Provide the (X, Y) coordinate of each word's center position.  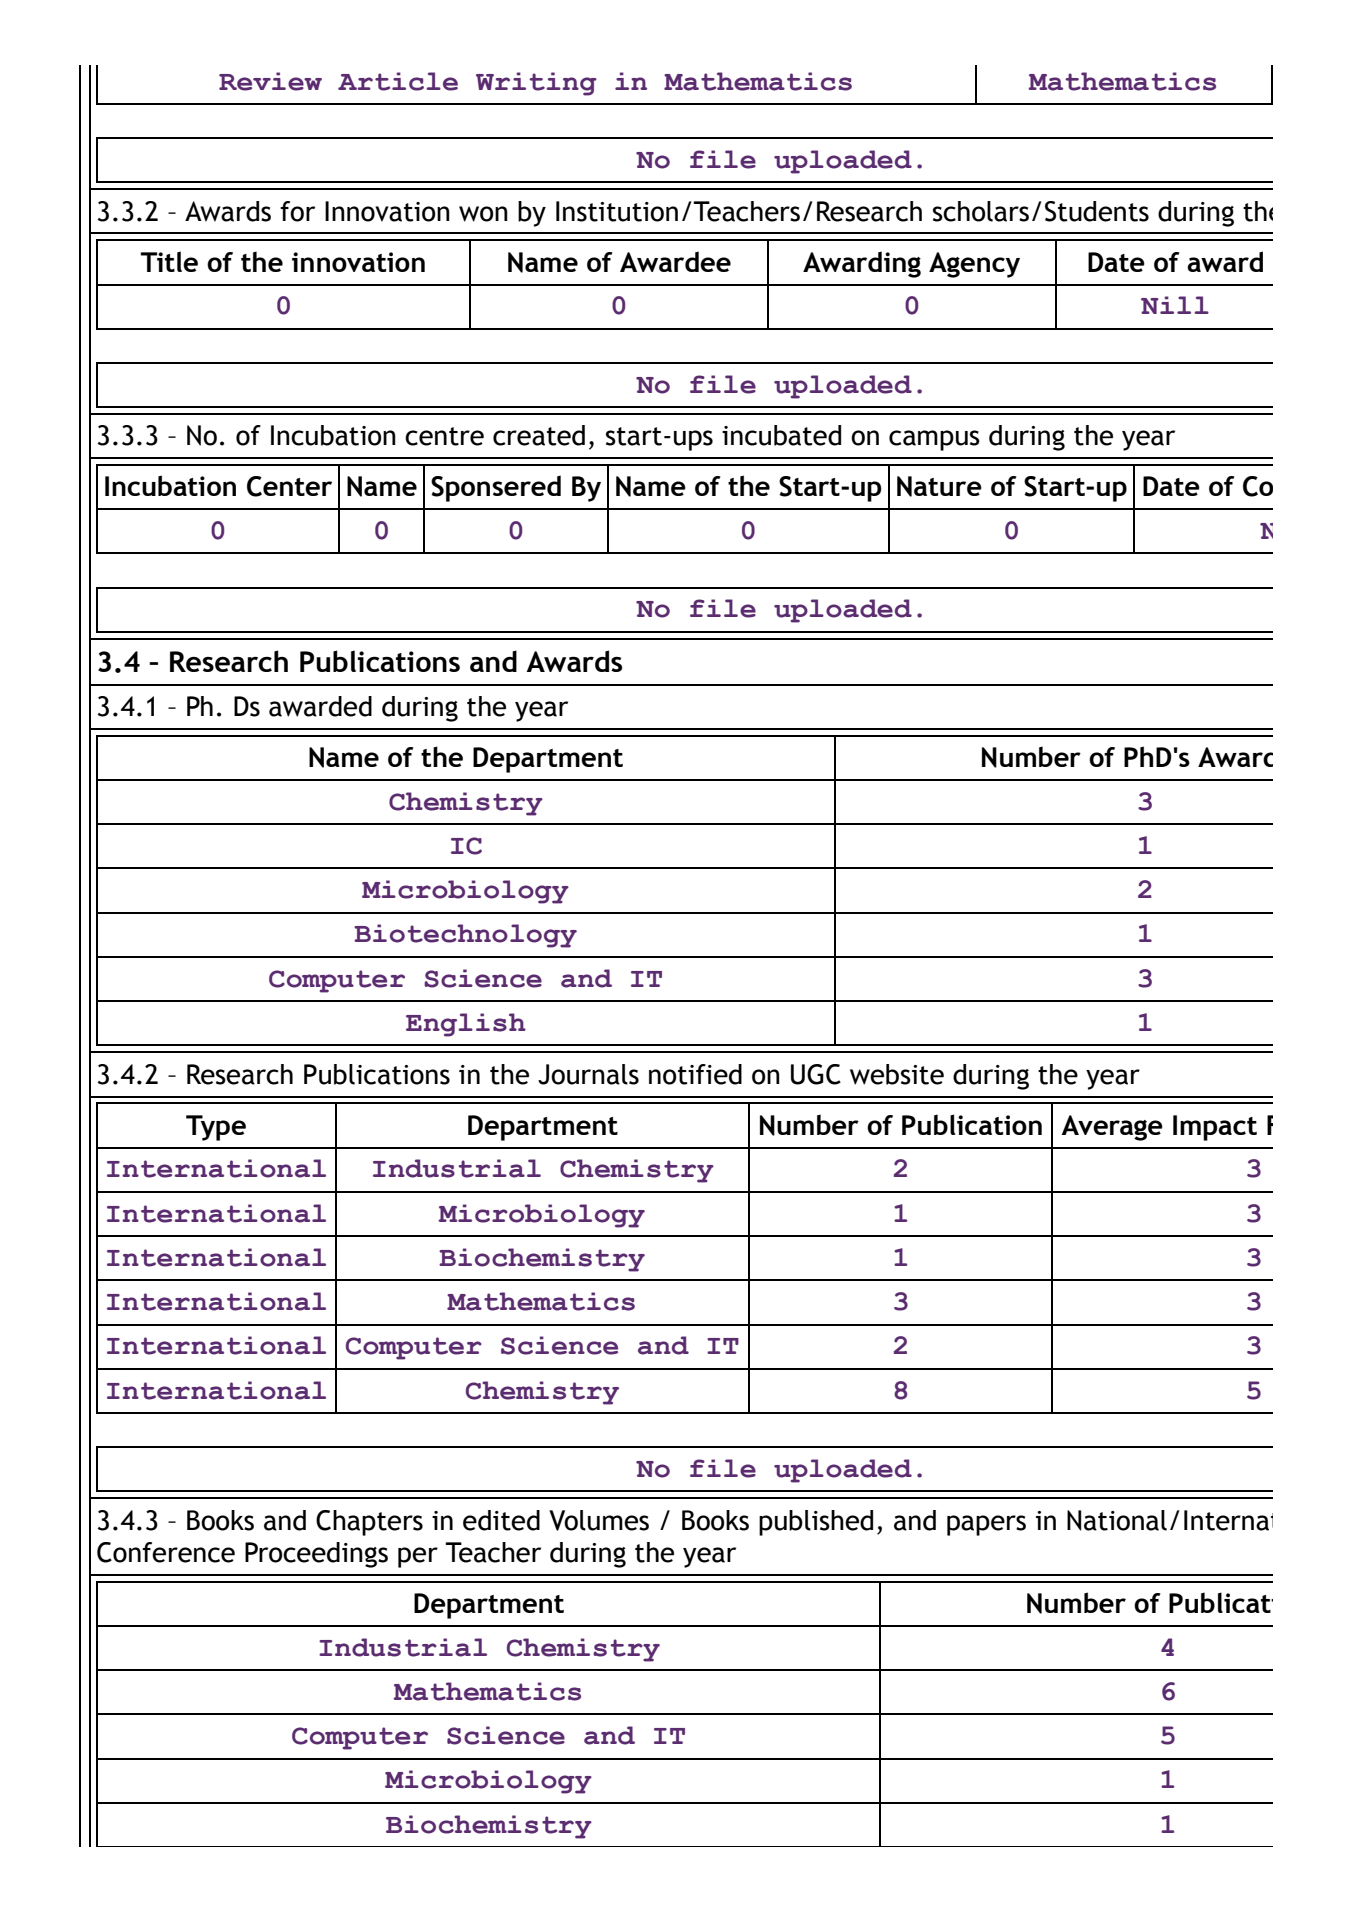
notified (695, 1074)
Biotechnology (465, 936)
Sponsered (496, 488)
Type (216, 1128)
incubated (781, 435)
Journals (588, 1074)
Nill (1175, 305)
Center (289, 486)
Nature (939, 486)
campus (934, 440)
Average (1112, 1128)
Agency (974, 265)
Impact (1215, 1128)
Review (270, 81)
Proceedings (316, 1555)
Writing (536, 84)
